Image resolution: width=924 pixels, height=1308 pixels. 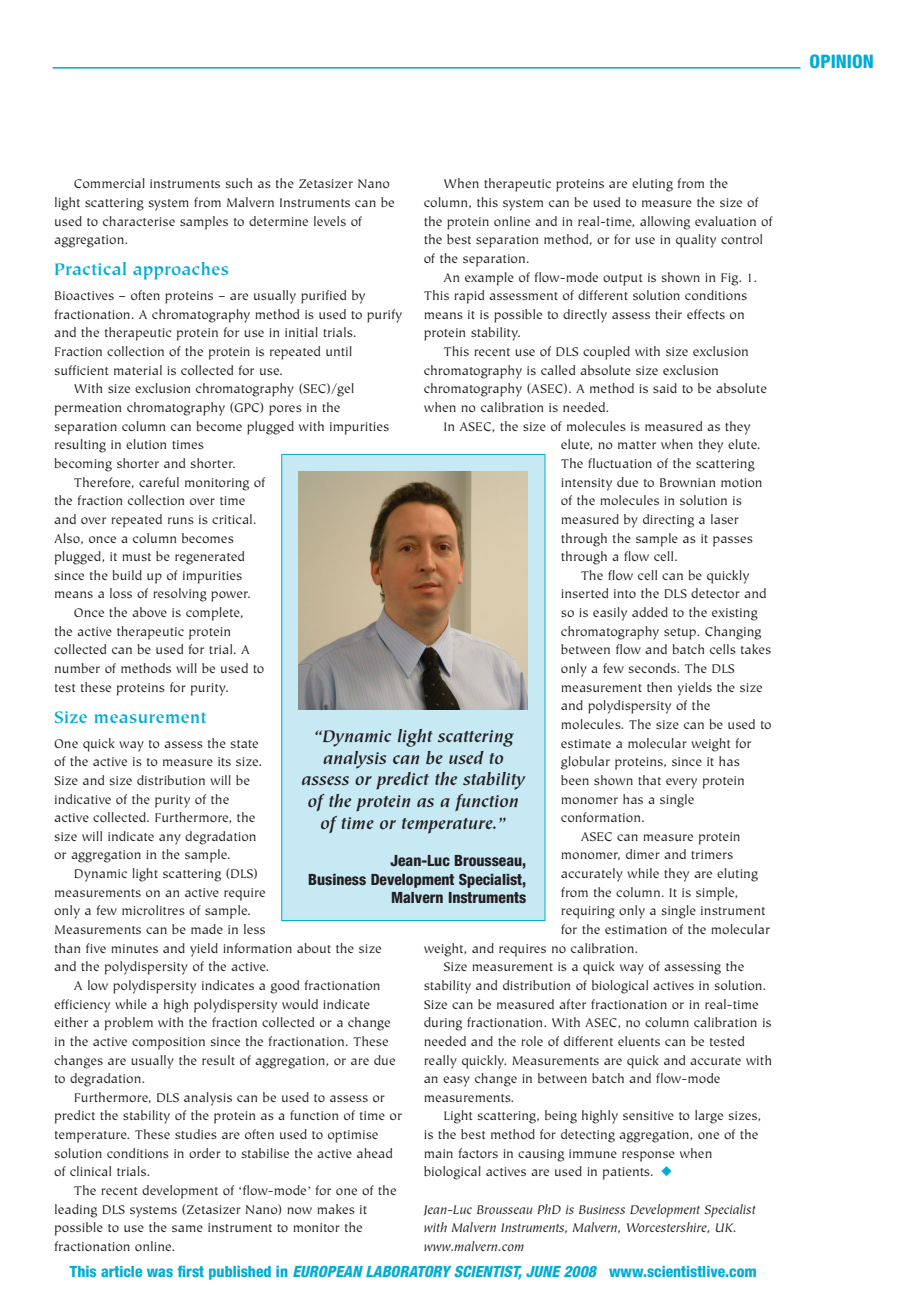 I want to click on motion, so click(x=741, y=482).
